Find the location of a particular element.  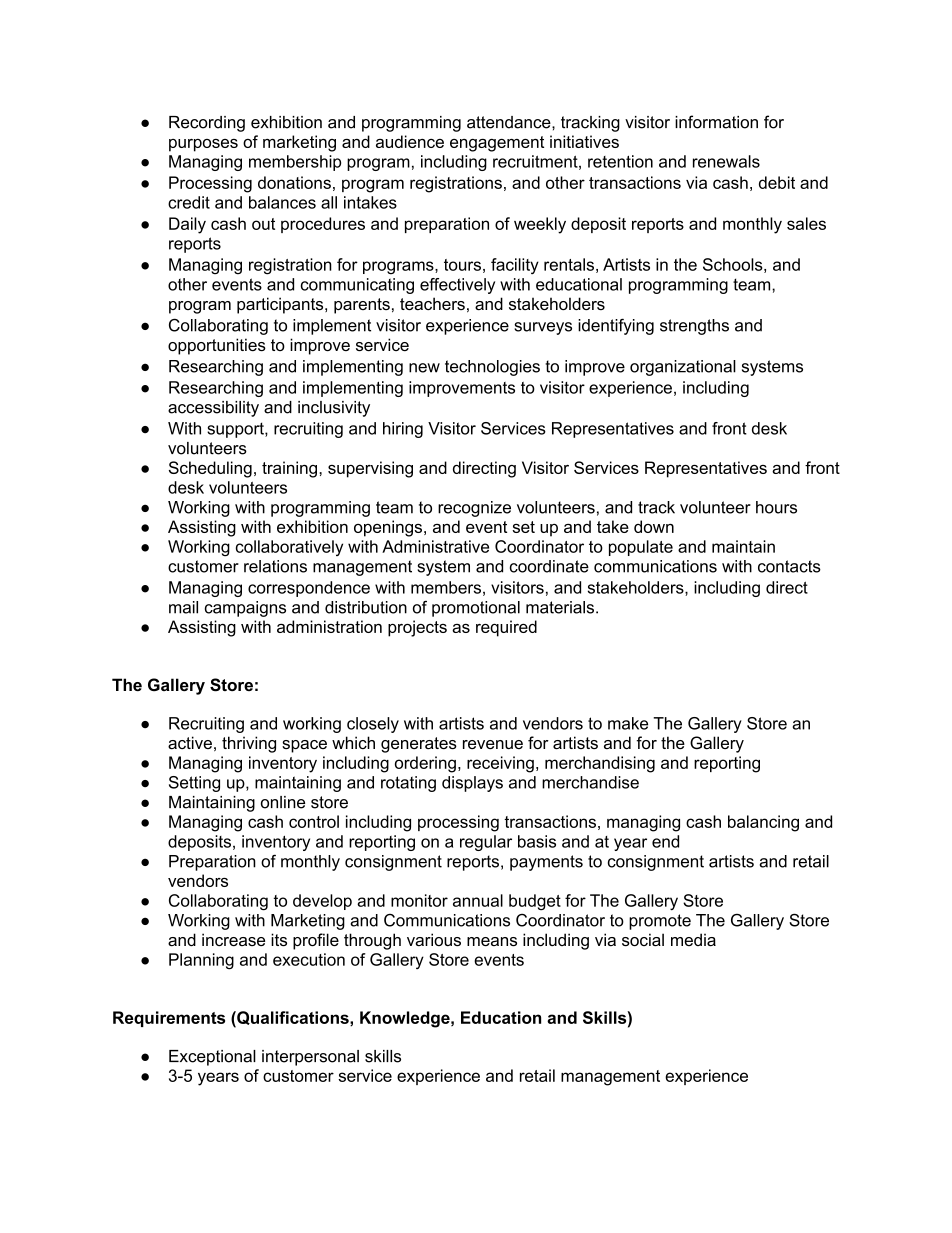

engagement is located at coordinates (497, 144).
